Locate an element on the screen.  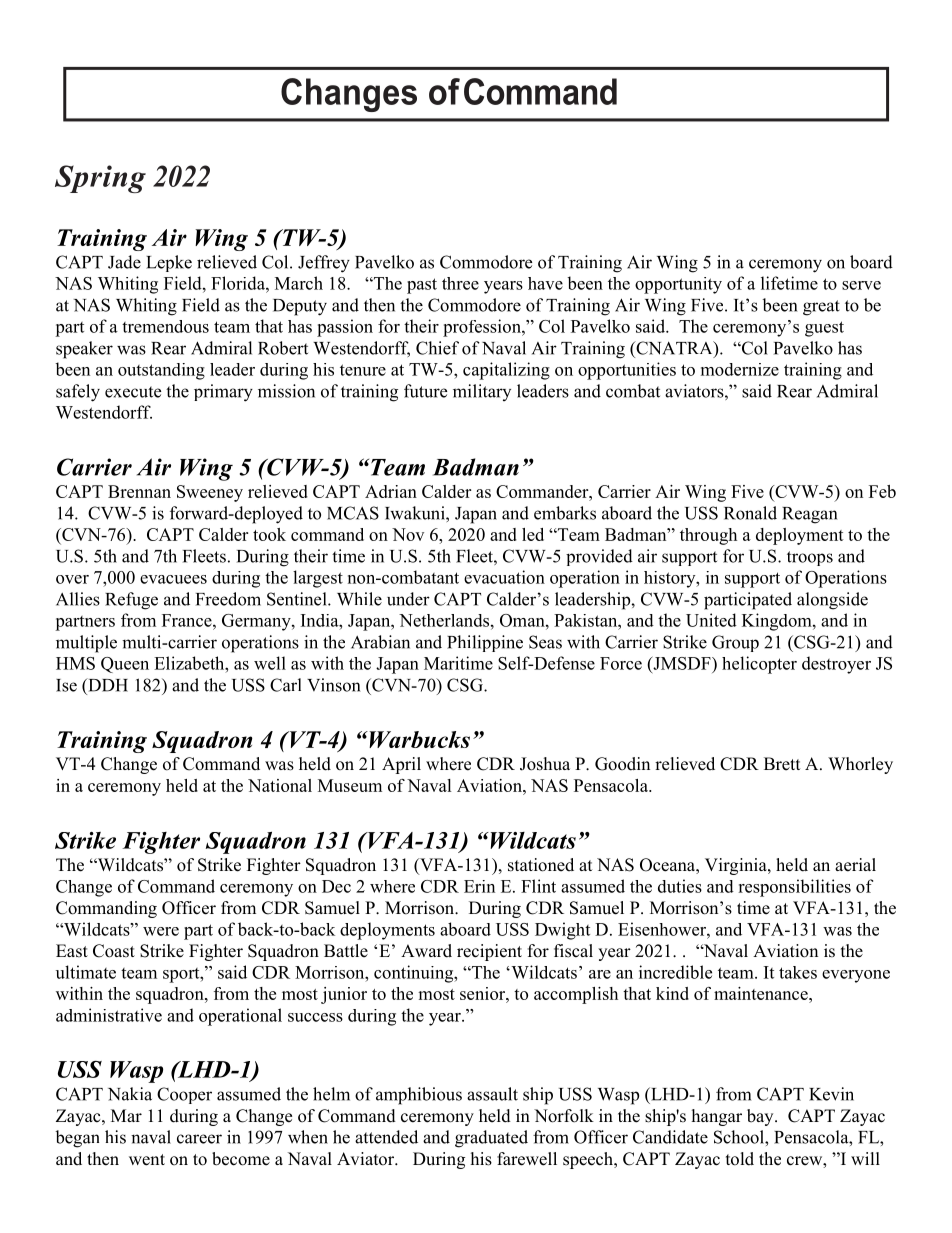
were is located at coordinates (161, 931).
